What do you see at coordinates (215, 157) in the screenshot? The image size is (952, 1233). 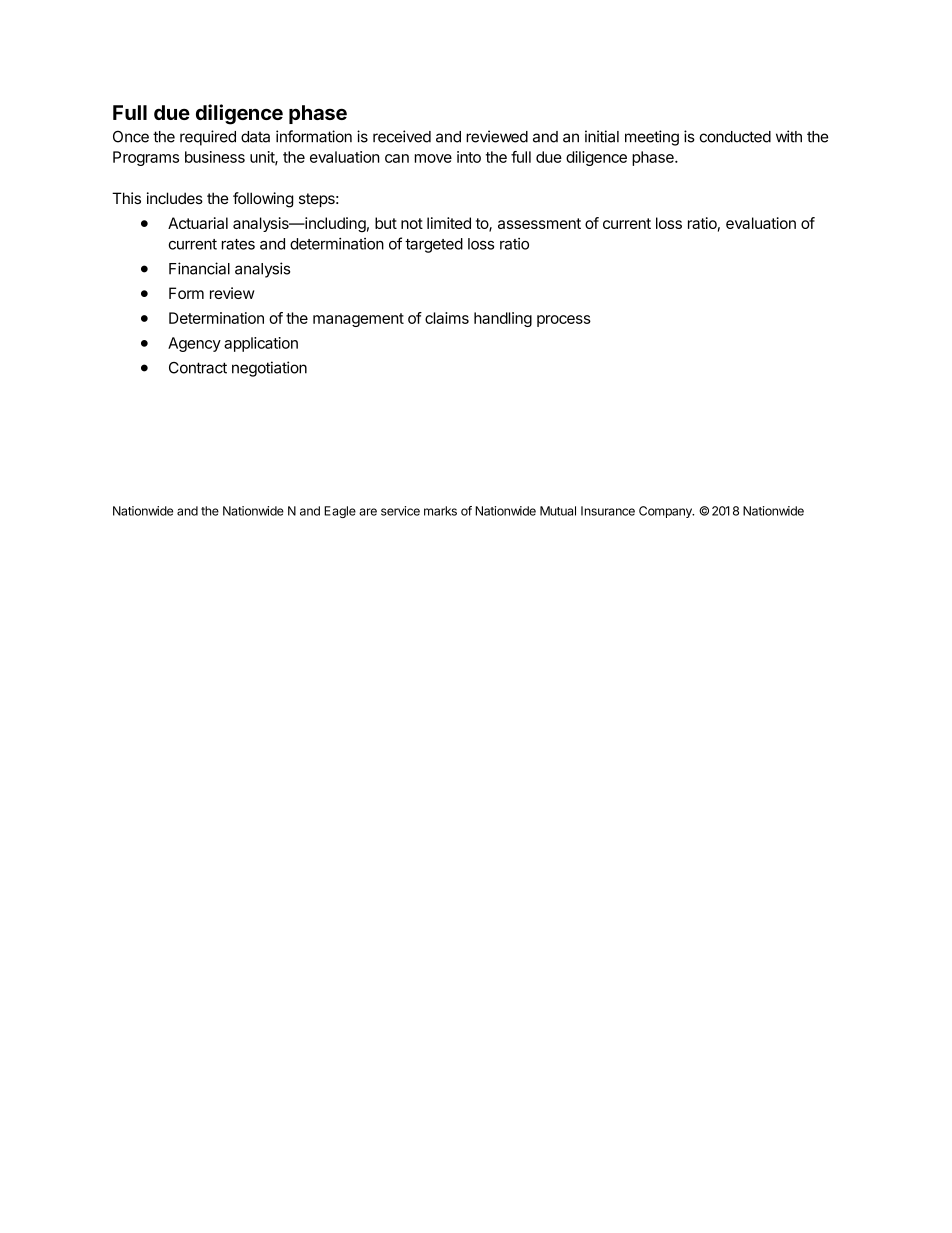 I see `business` at bounding box center [215, 157].
